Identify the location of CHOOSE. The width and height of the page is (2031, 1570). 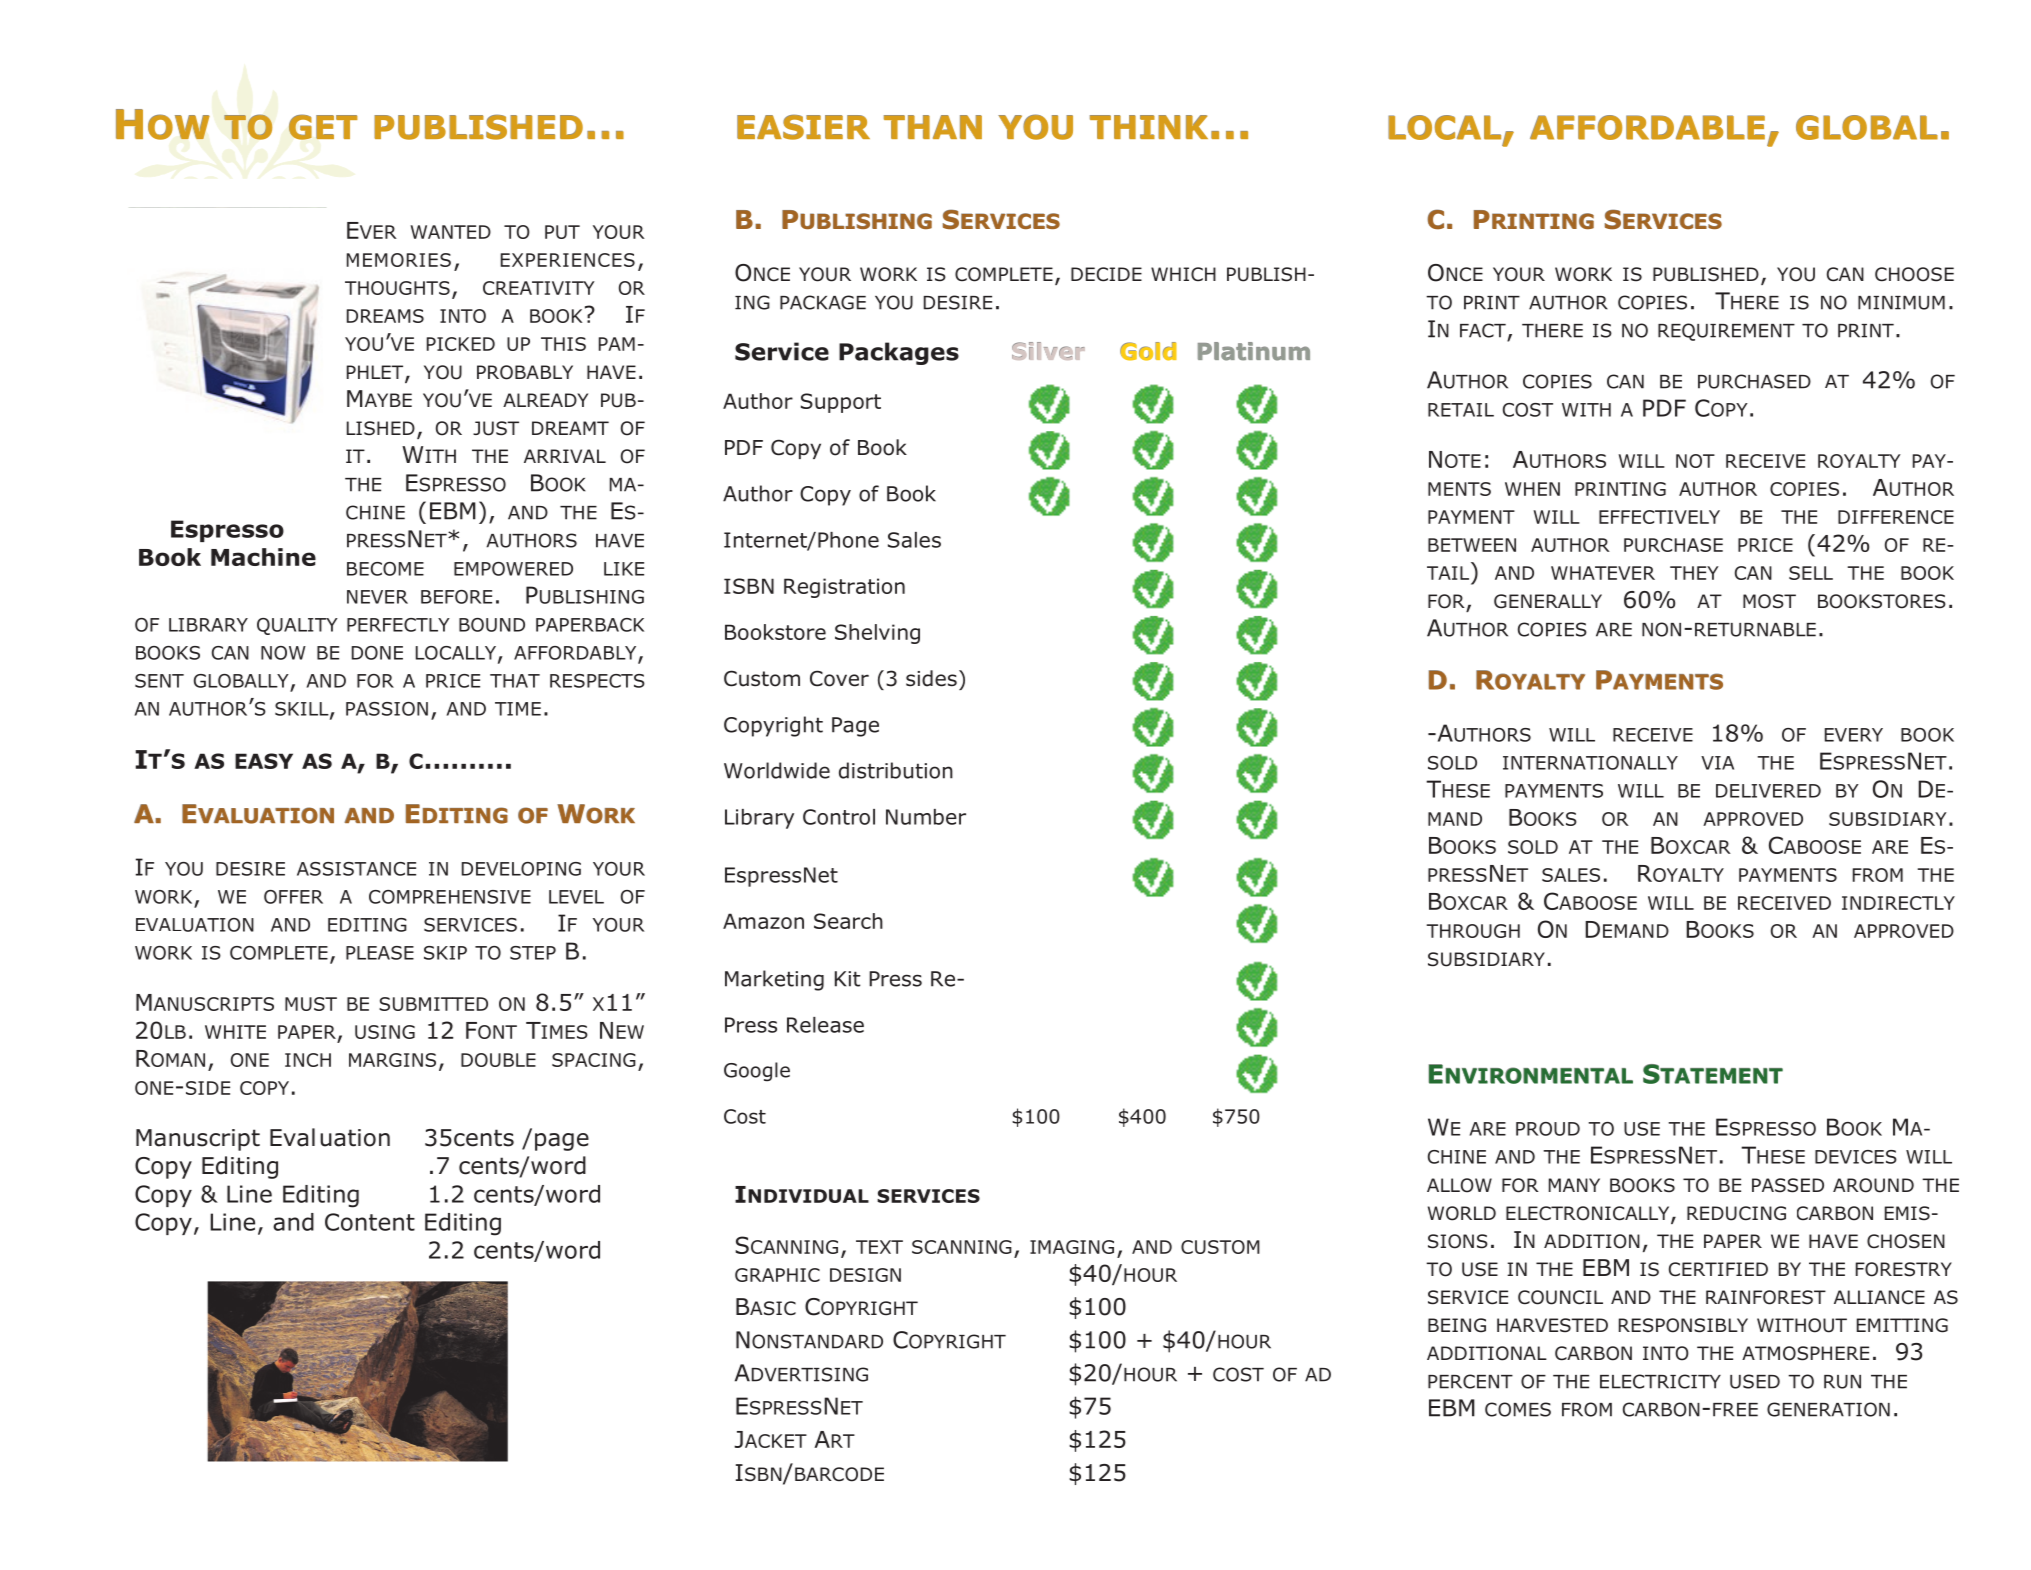
(1914, 274).
